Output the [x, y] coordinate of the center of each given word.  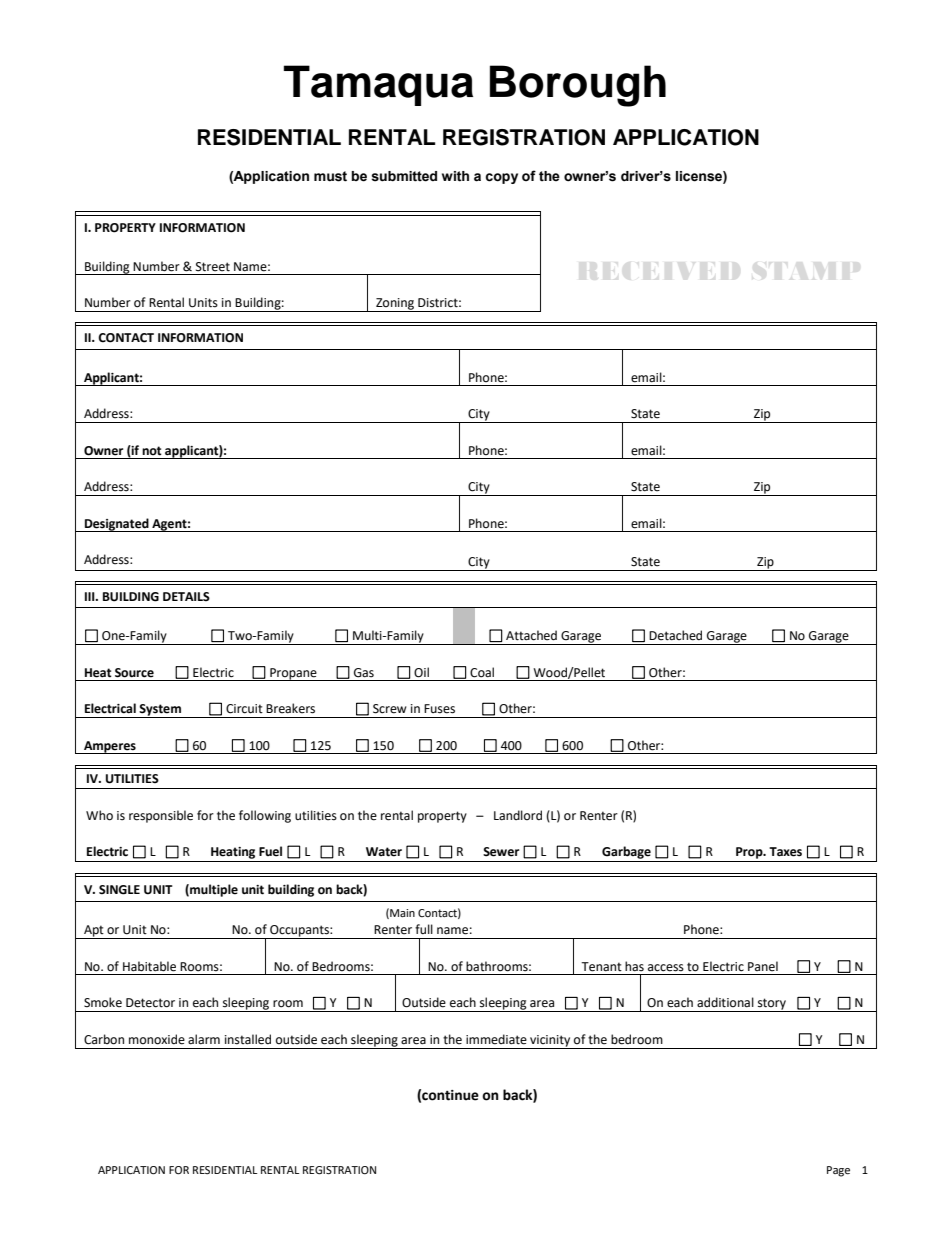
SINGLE [119, 890]
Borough [578, 86]
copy [501, 178]
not [152, 451]
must [330, 176]
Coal [482, 672]
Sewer [501, 852]
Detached [675, 635]
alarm [204, 1039]
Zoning [395, 305]
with [455, 176]
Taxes [785, 852]
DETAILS [186, 596]
